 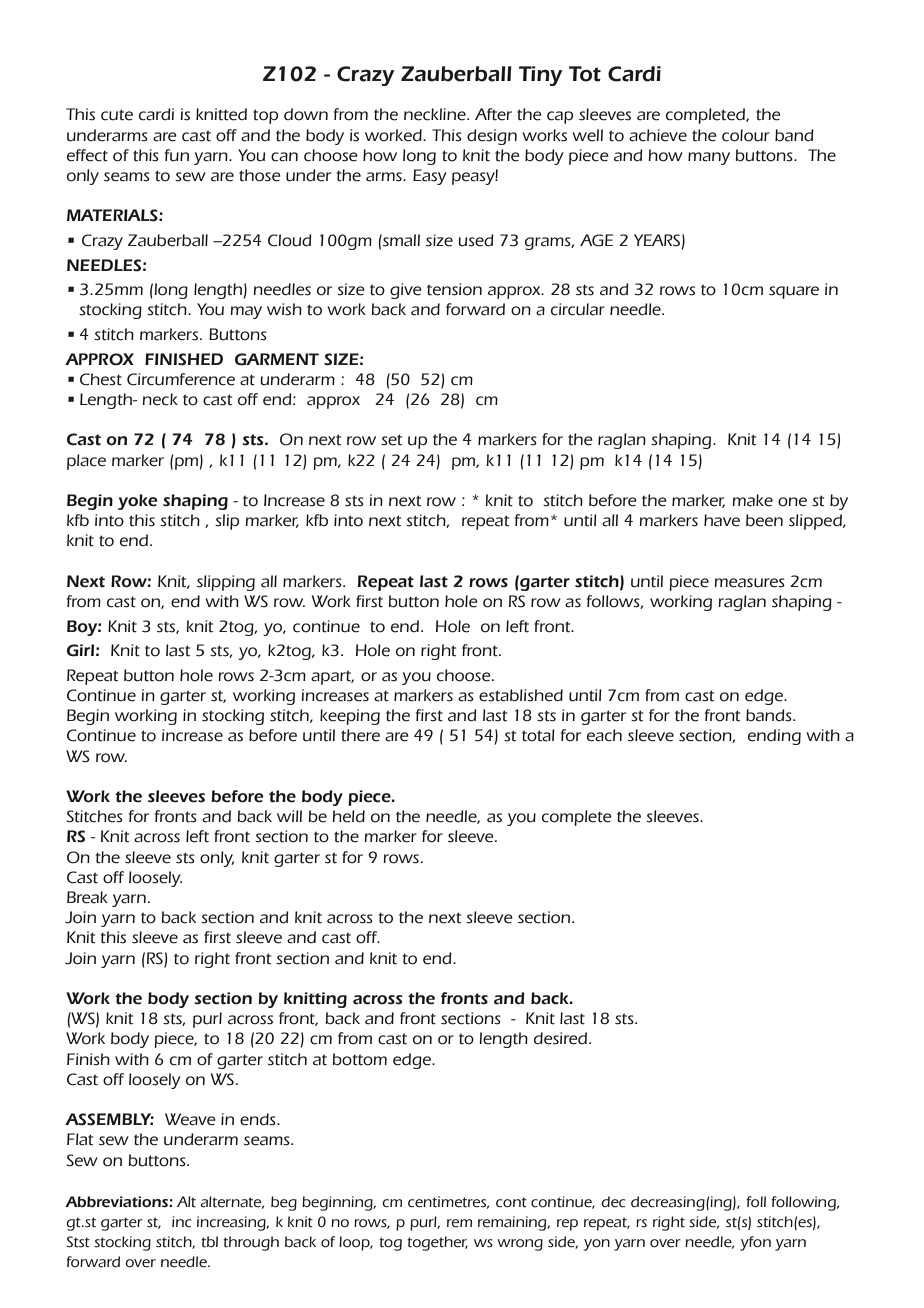 I want to click on together, so click(x=437, y=1243).
